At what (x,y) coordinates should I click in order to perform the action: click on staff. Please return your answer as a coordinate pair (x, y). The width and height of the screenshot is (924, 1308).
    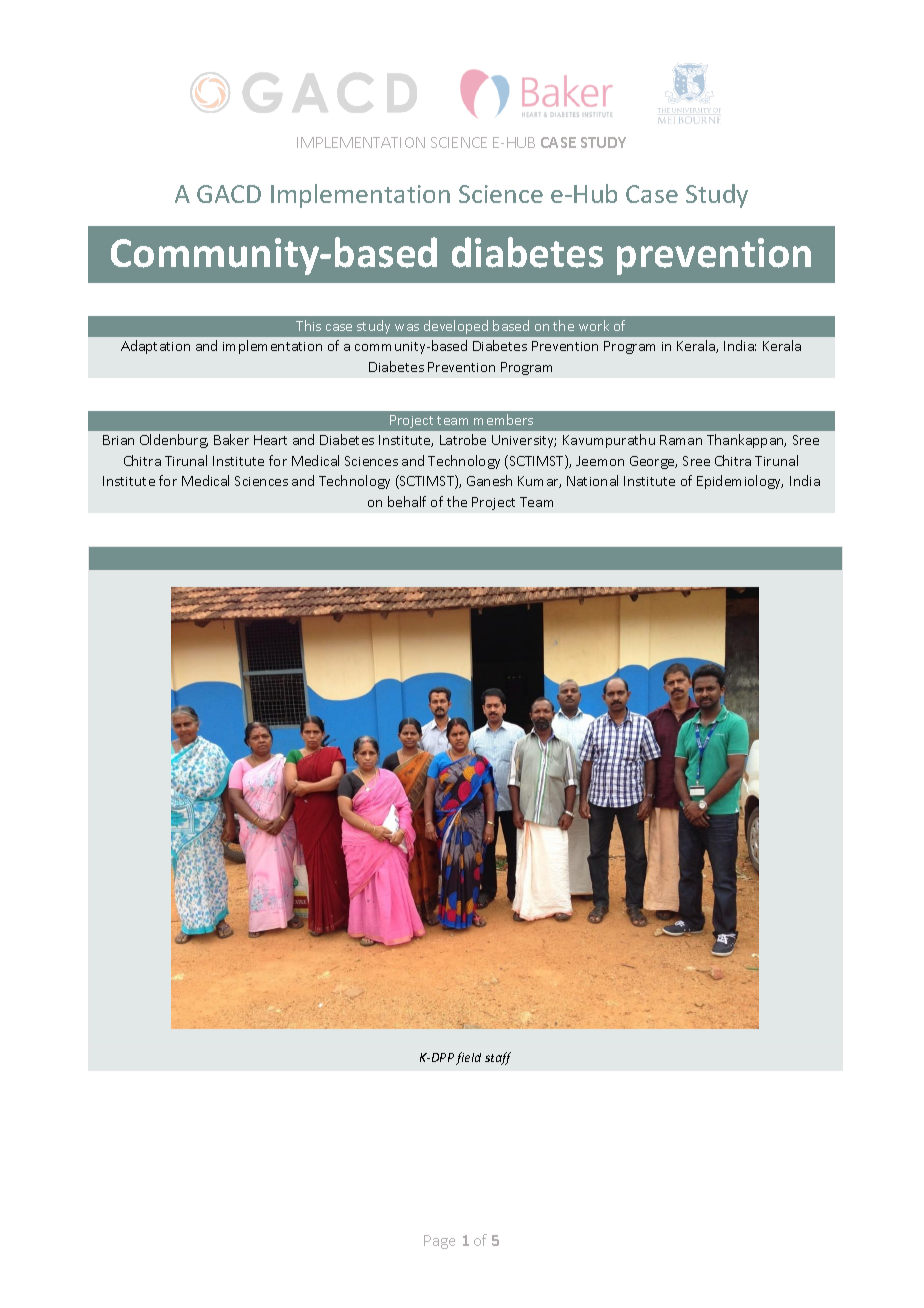
    Looking at the image, I should click on (498, 1058).
